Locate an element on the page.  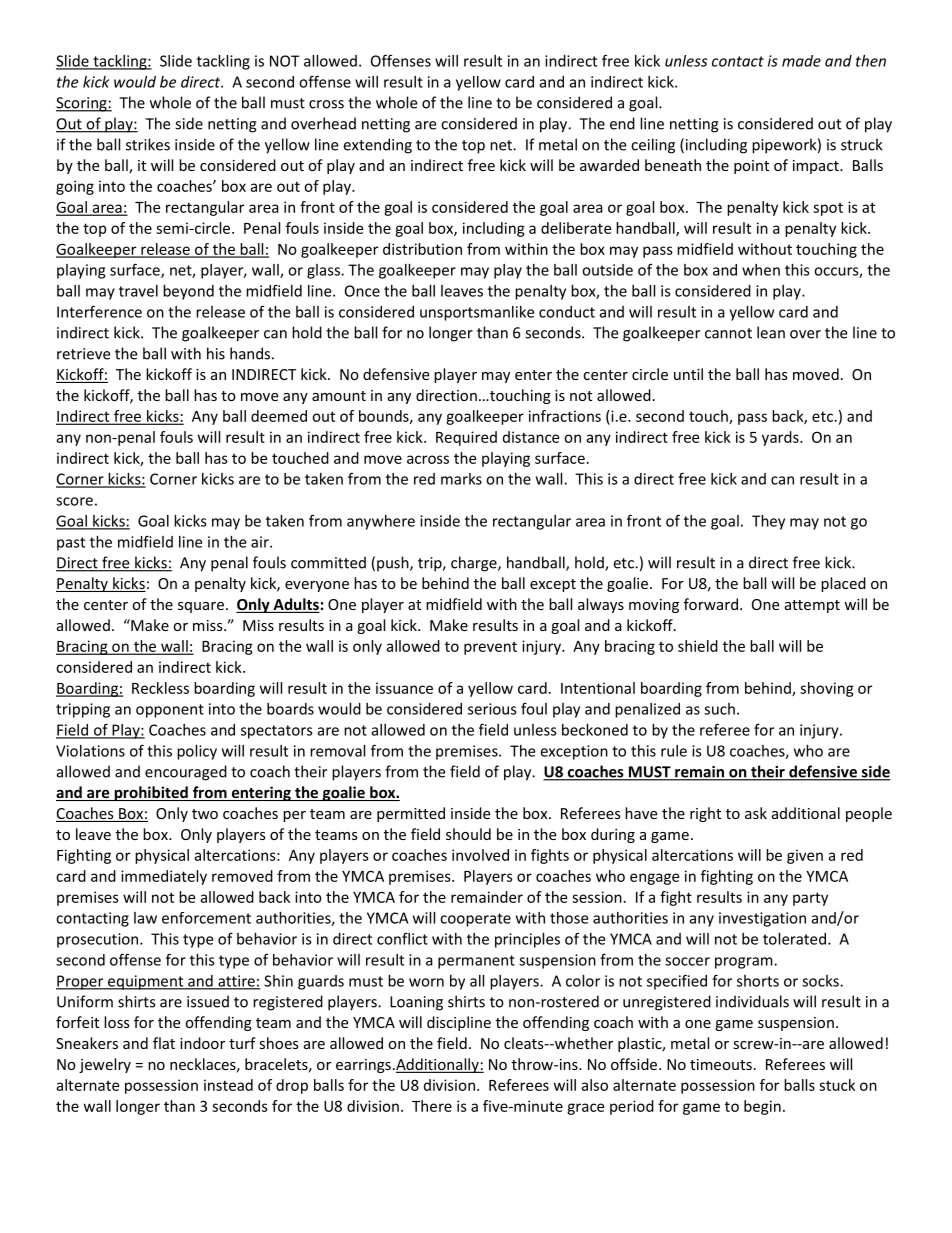
policy is located at coordinates (197, 752).
